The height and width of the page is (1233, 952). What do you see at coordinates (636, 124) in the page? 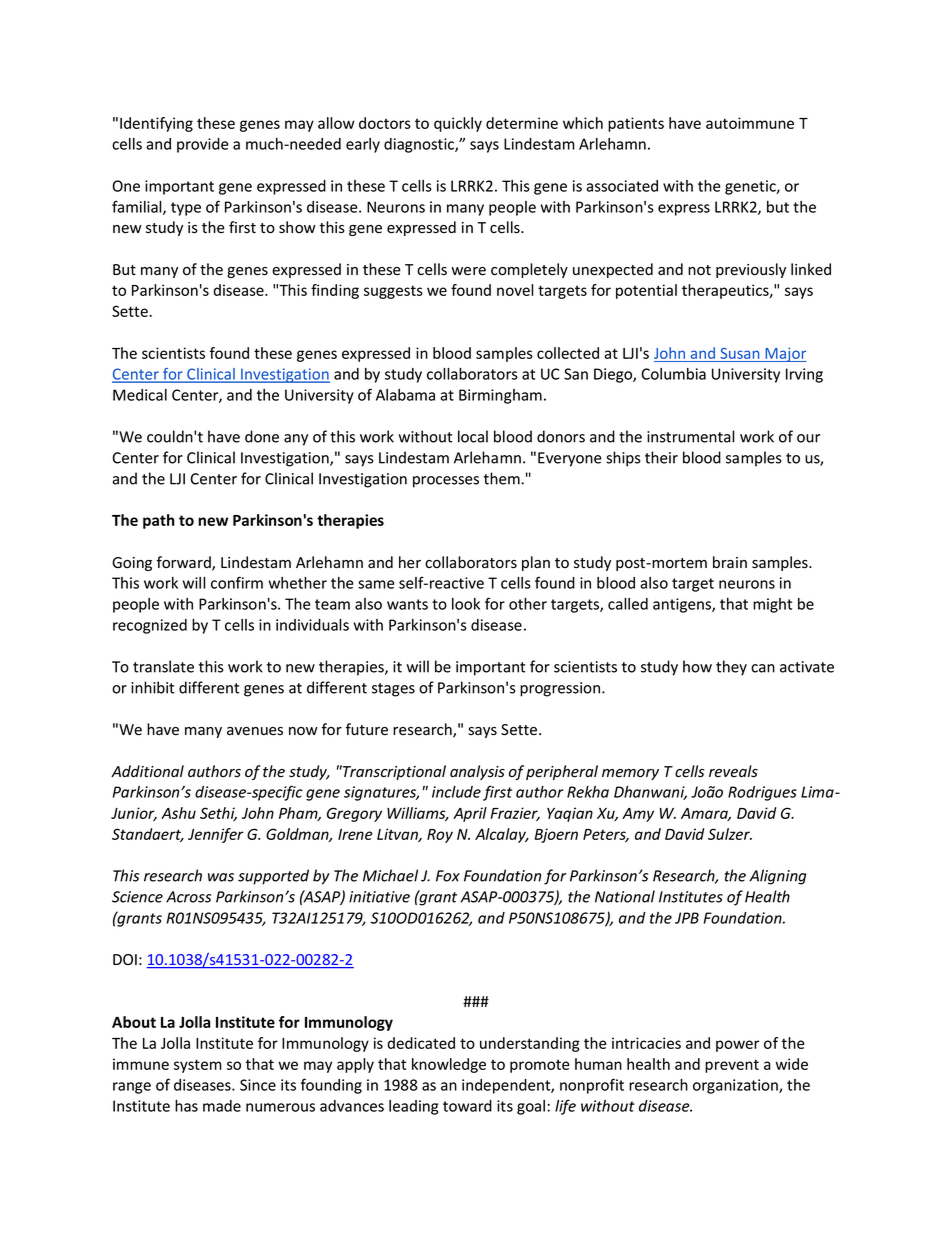
I see `patients` at bounding box center [636, 124].
